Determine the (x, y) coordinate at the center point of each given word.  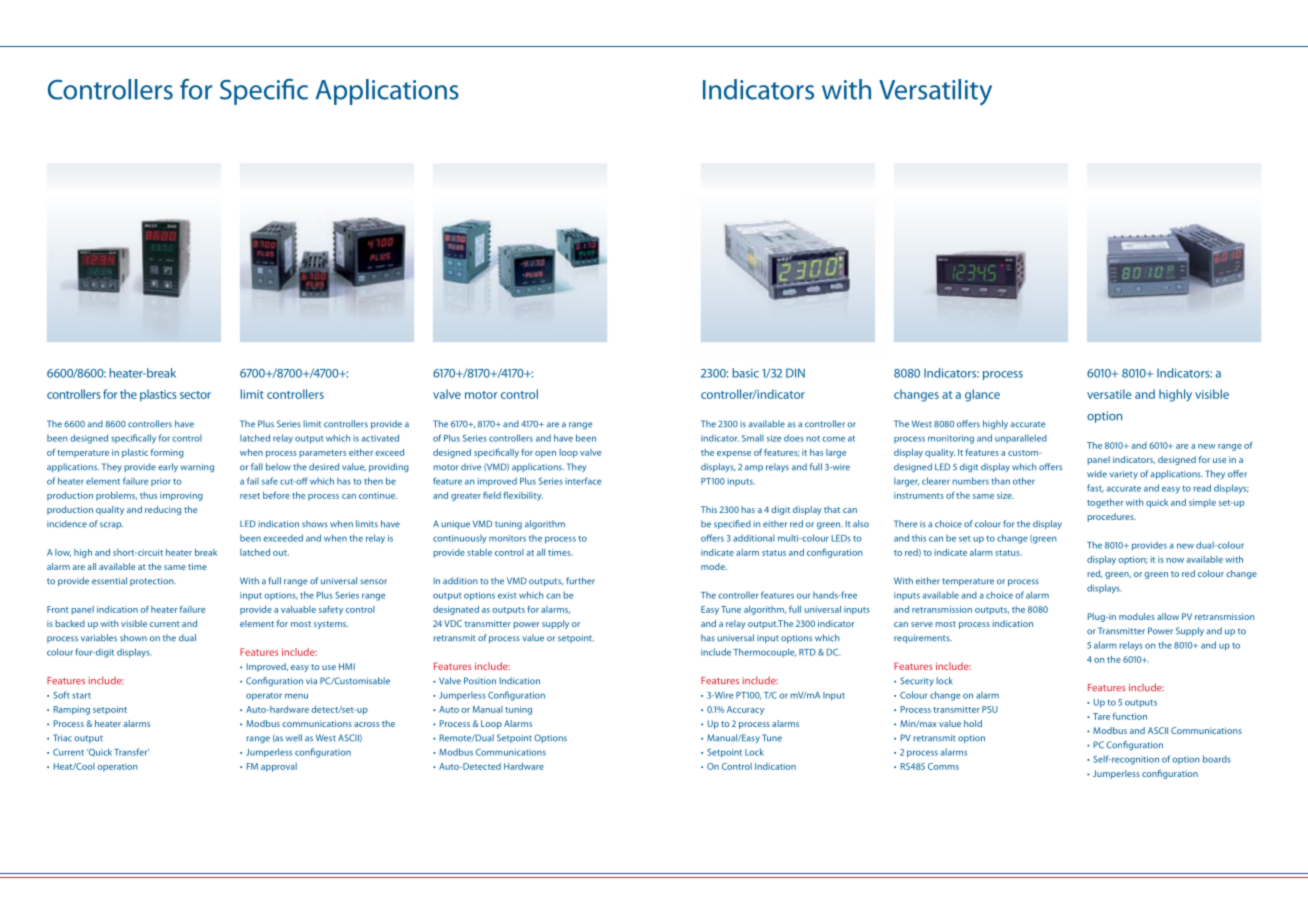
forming (167, 453)
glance (982, 395)
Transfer (132, 752)
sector (195, 395)
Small (753, 438)
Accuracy (745, 710)
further (580, 581)
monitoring (951, 439)
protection (153, 582)
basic (745, 373)
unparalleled (1021, 438)
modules (1137, 616)
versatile (1109, 394)
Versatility (935, 92)
